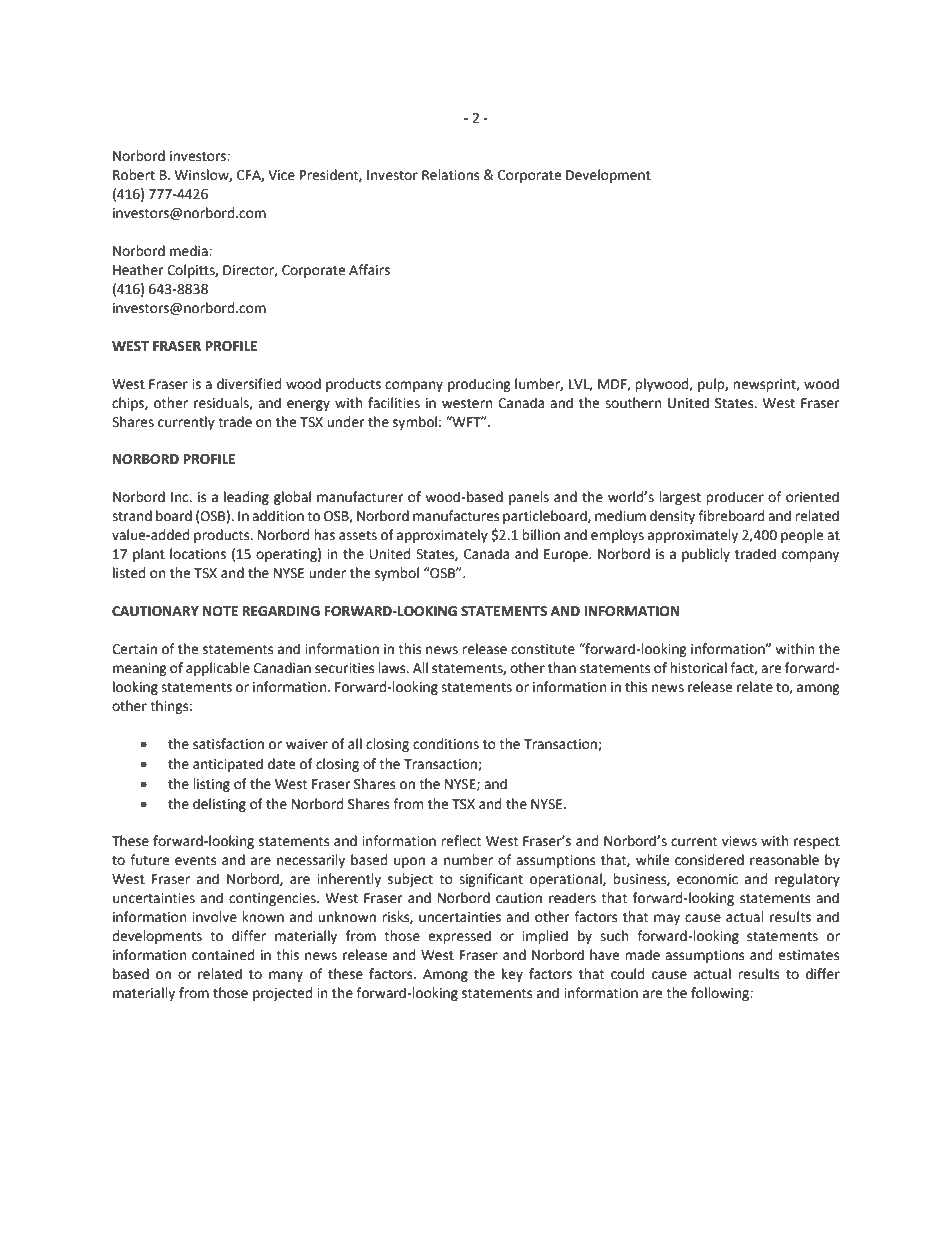 Image resolution: width=952 pixels, height=1233 pixels. What do you see at coordinates (633, 403) in the document?
I see `southern` at bounding box center [633, 403].
